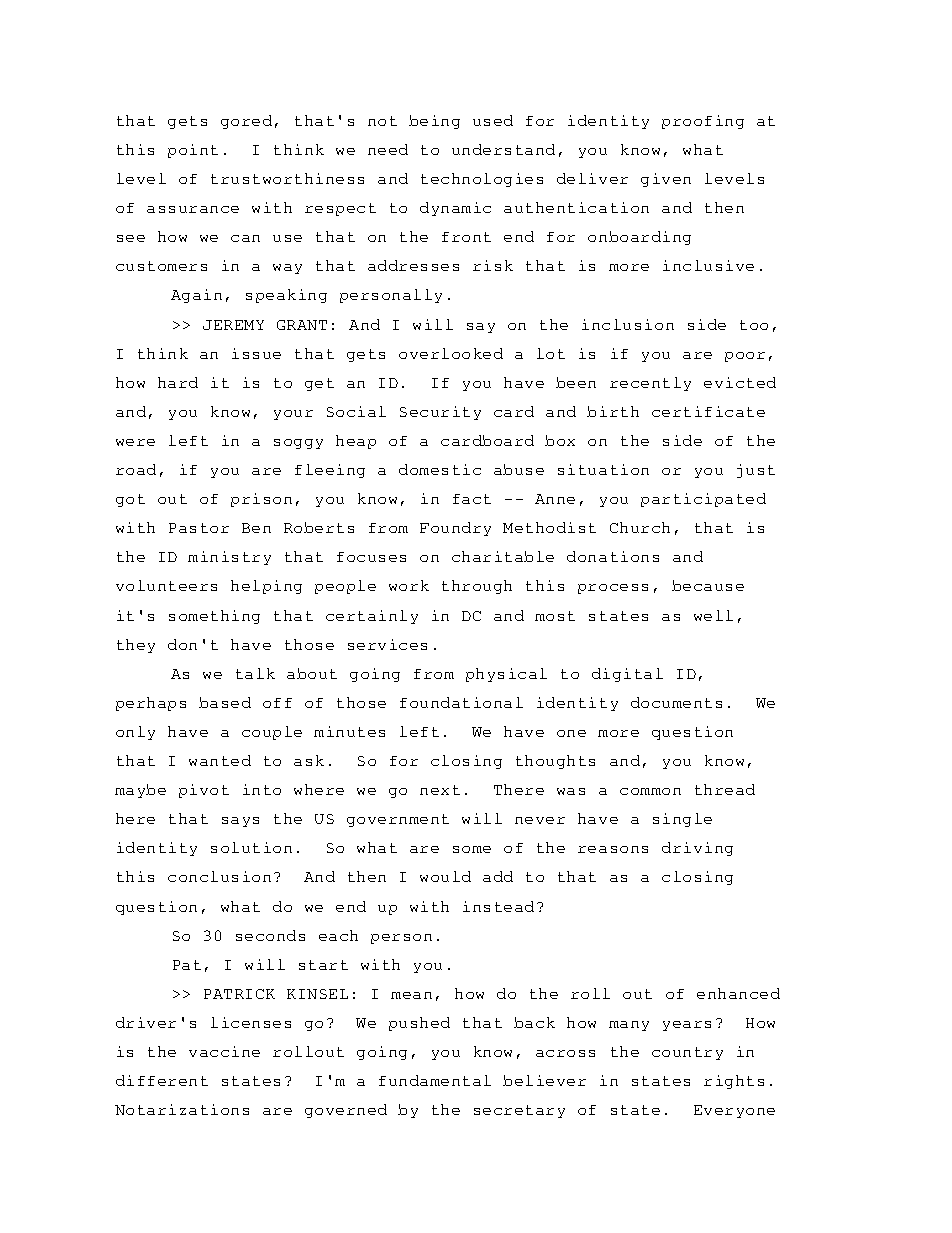 The width and height of the screenshot is (952, 1233). What do you see at coordinates (435, 1080) in the screenshot?
I see `fundamental` at bounding box center [435, 1080].
